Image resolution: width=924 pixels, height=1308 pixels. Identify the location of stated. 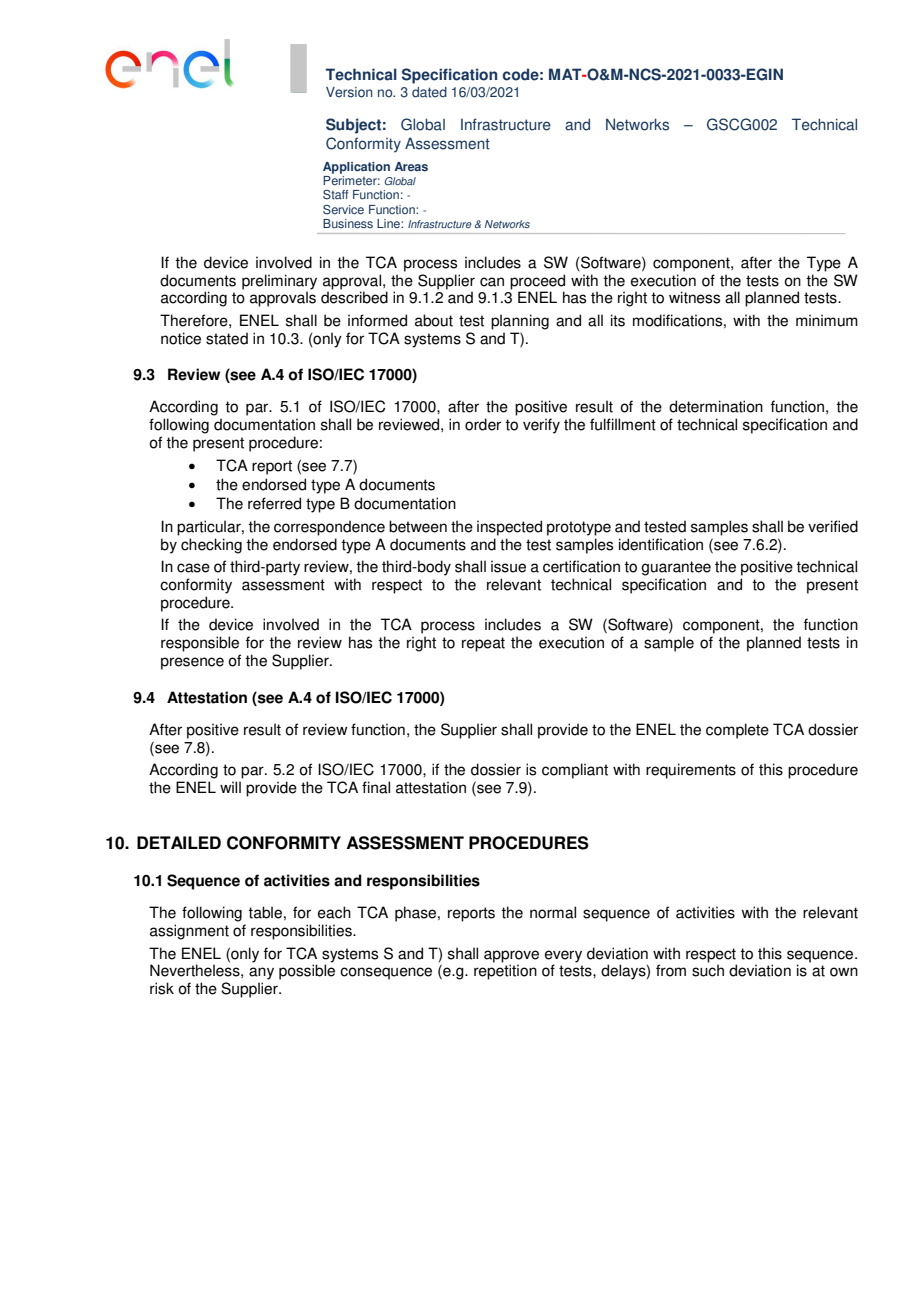
(227, 338).
